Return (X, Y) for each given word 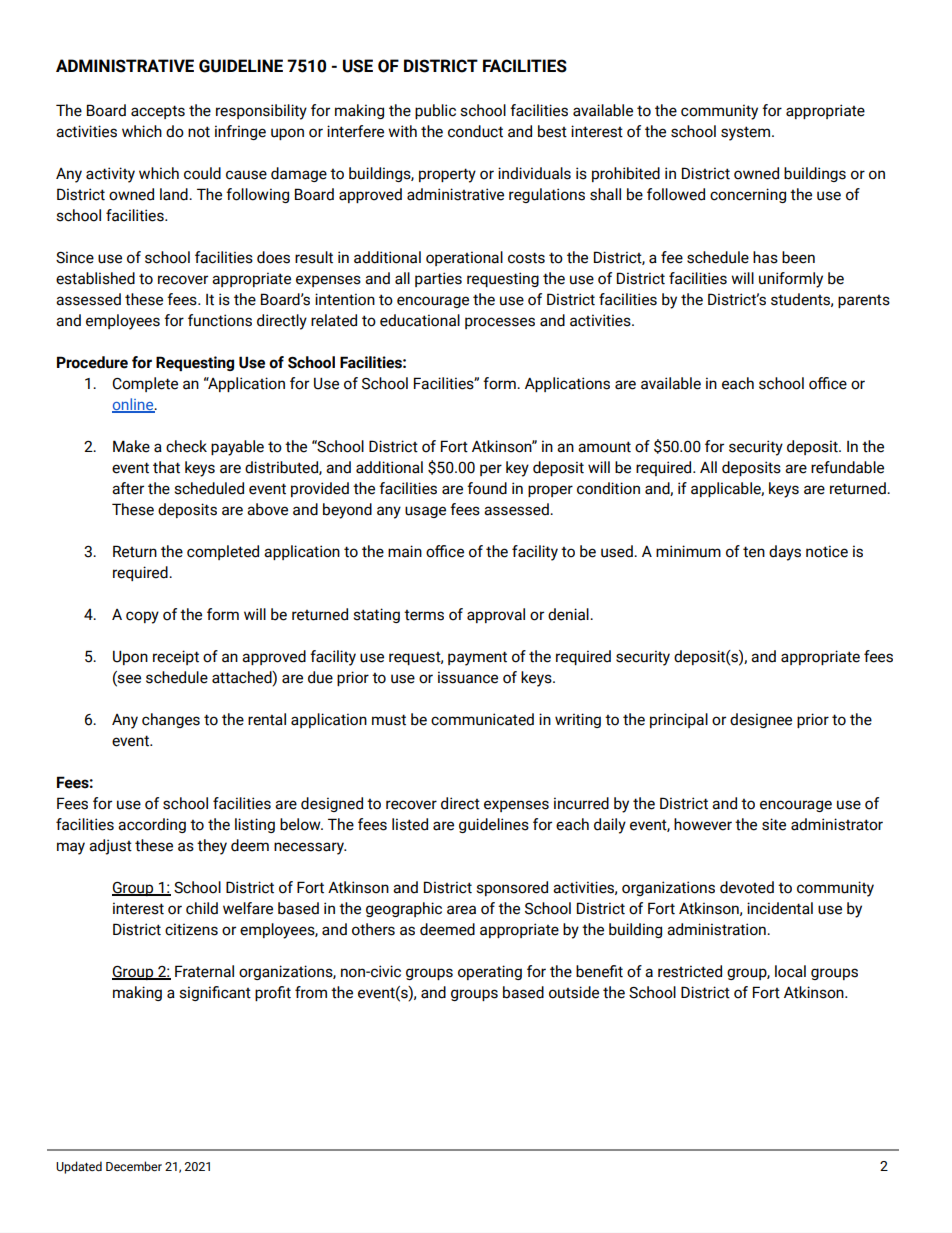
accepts (158, 112)
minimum (688, 551)
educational (420, 320)
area (461, 910)
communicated (482, 719)
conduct (475, 131)
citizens (191, 929)
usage (425, 512)
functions (220, 320)
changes (171, 720)
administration (717, 929)
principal (679, 720)
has (765, 257)
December (134, 1166)
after (128, 488)
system (747, 133)
